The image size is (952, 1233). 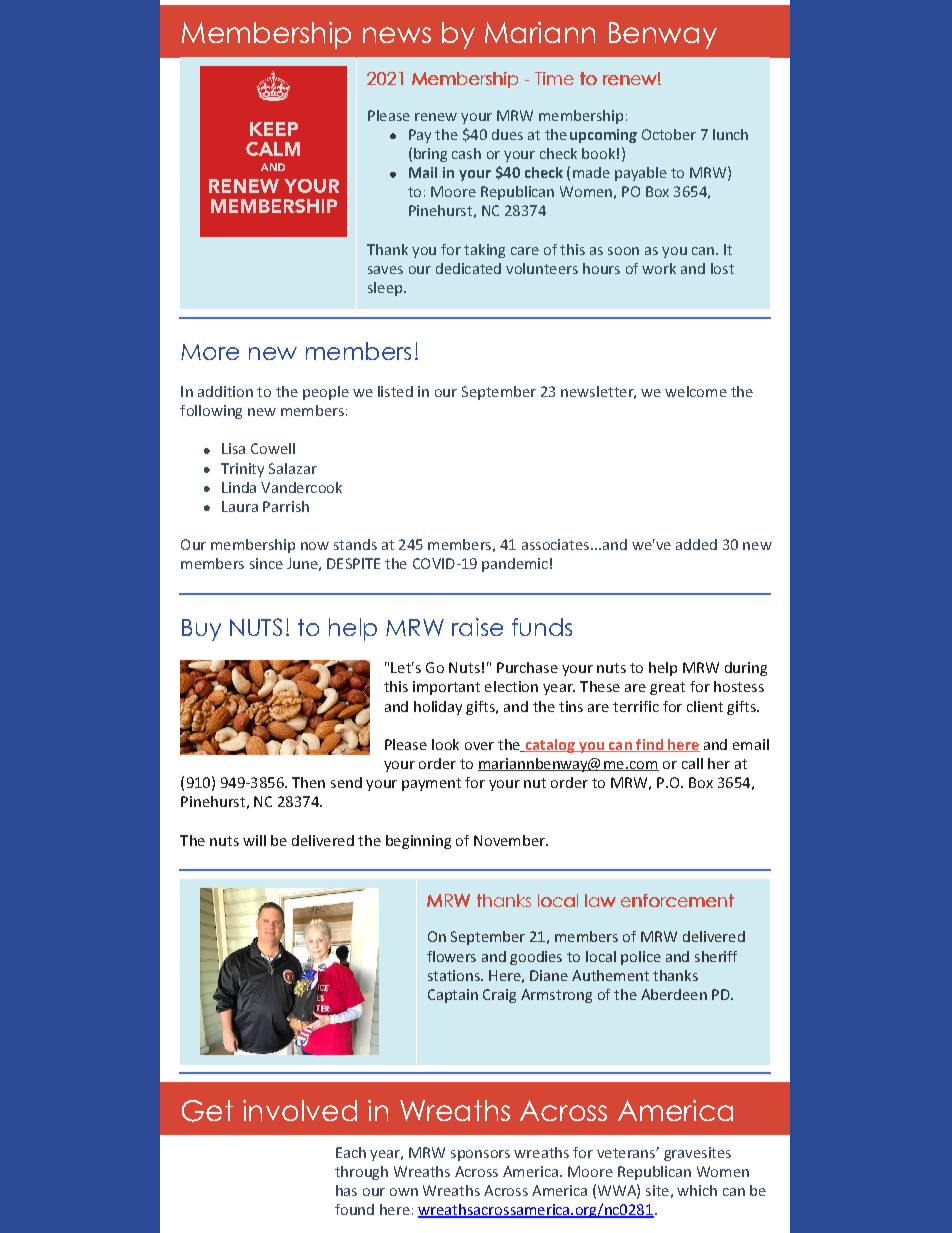 I want to click on raise, so click(x=477, y=627).
